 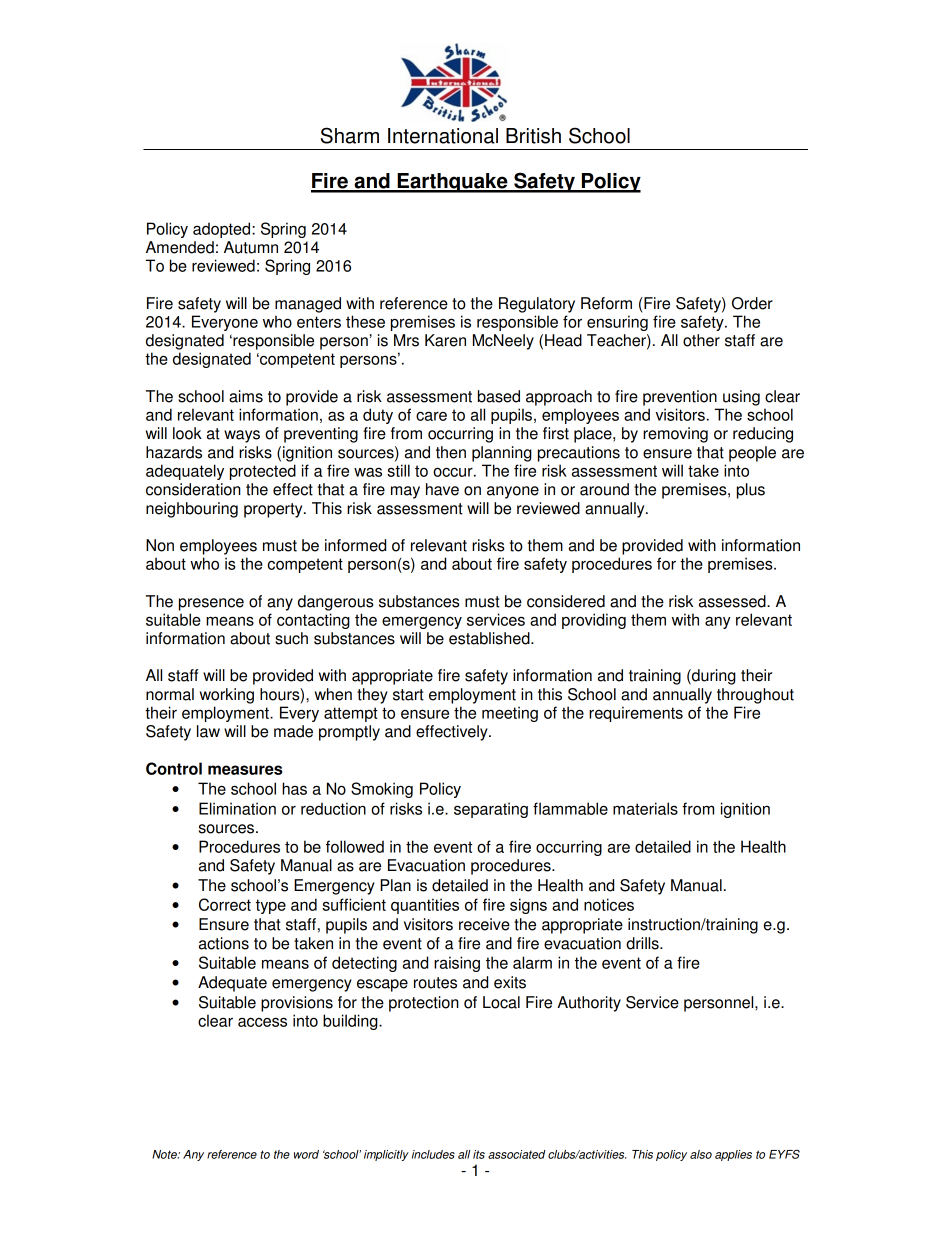 I want to click on British, so click(x=533, y=136).
